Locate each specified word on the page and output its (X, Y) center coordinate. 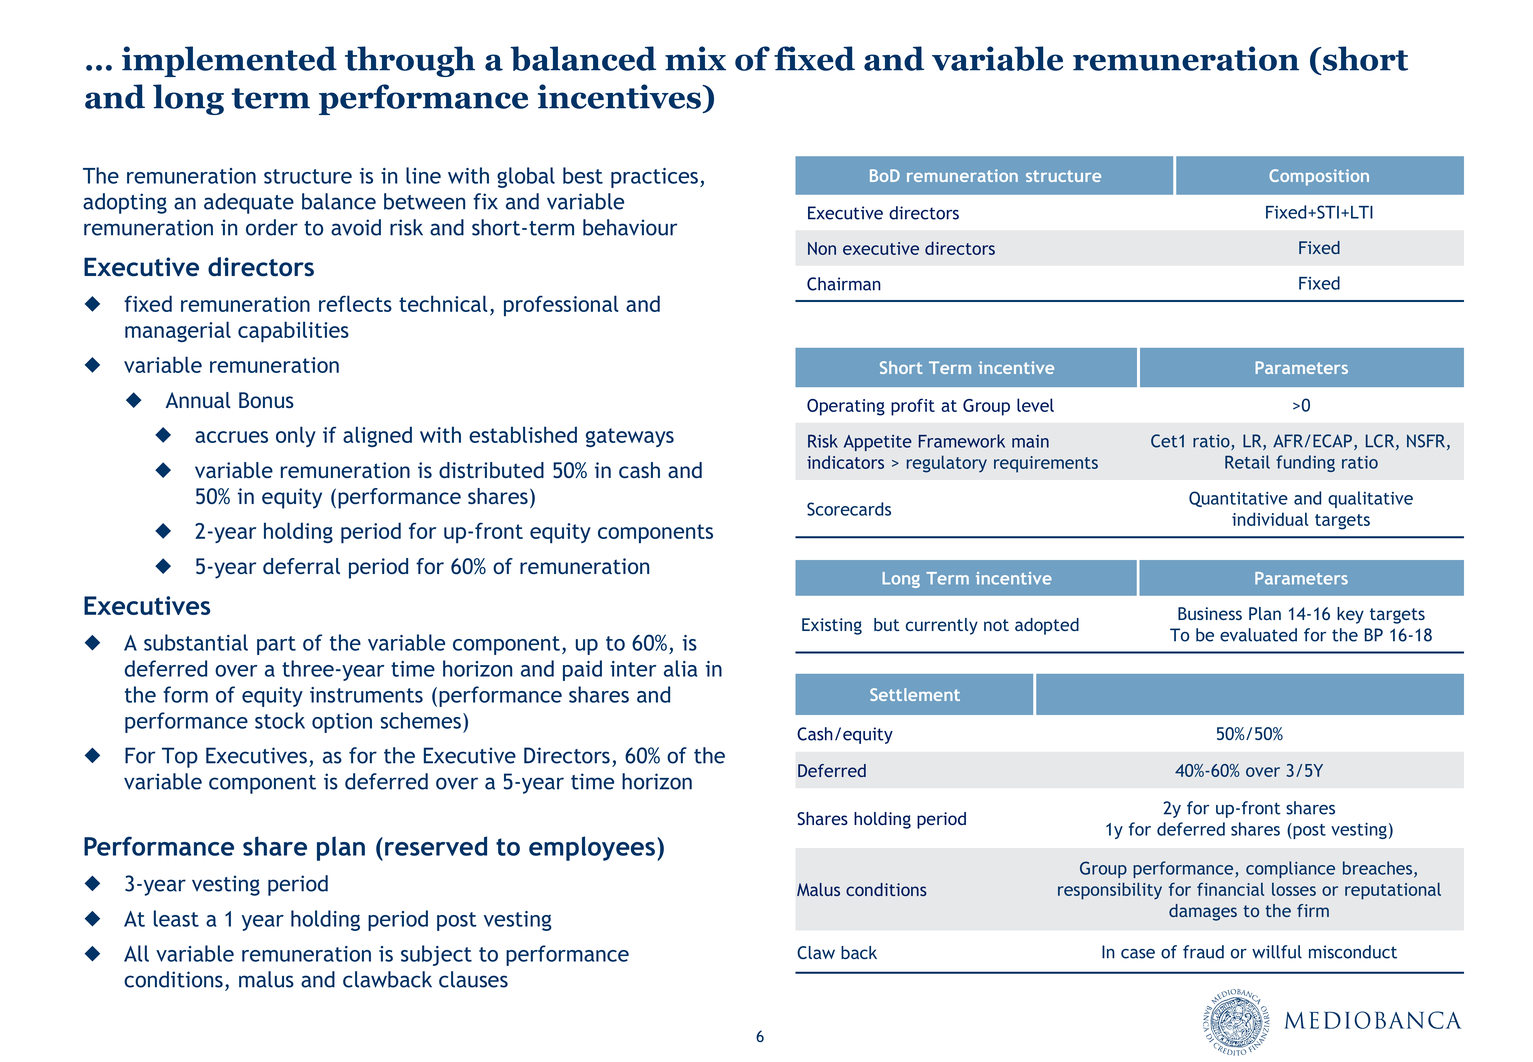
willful (1277, 952)
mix (695, 58)
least (176, 918)
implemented (229, 61)
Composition (1319, 177)
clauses (473, 979)
